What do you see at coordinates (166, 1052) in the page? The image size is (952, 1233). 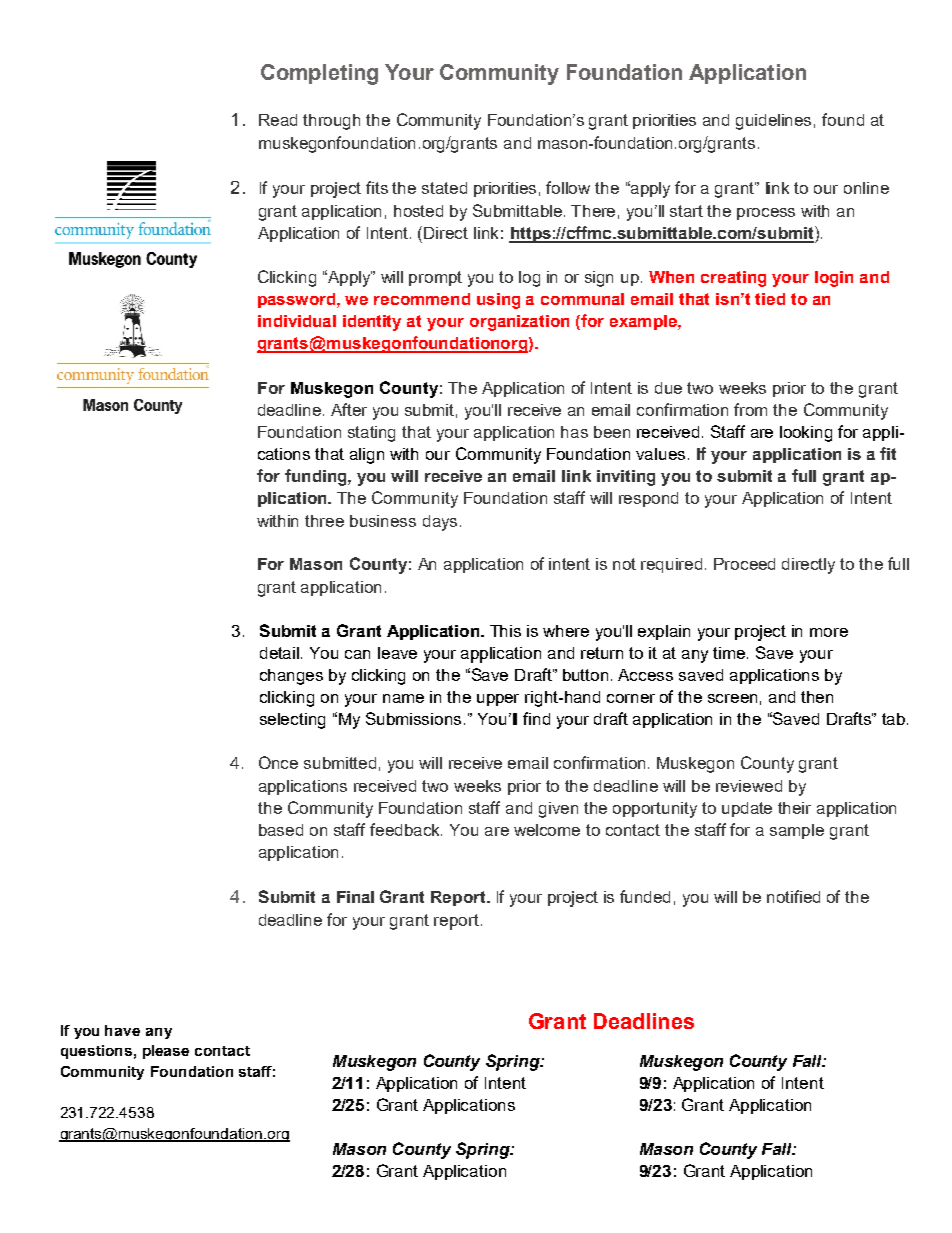 I see `please` at bounding box center [166, 1052].
